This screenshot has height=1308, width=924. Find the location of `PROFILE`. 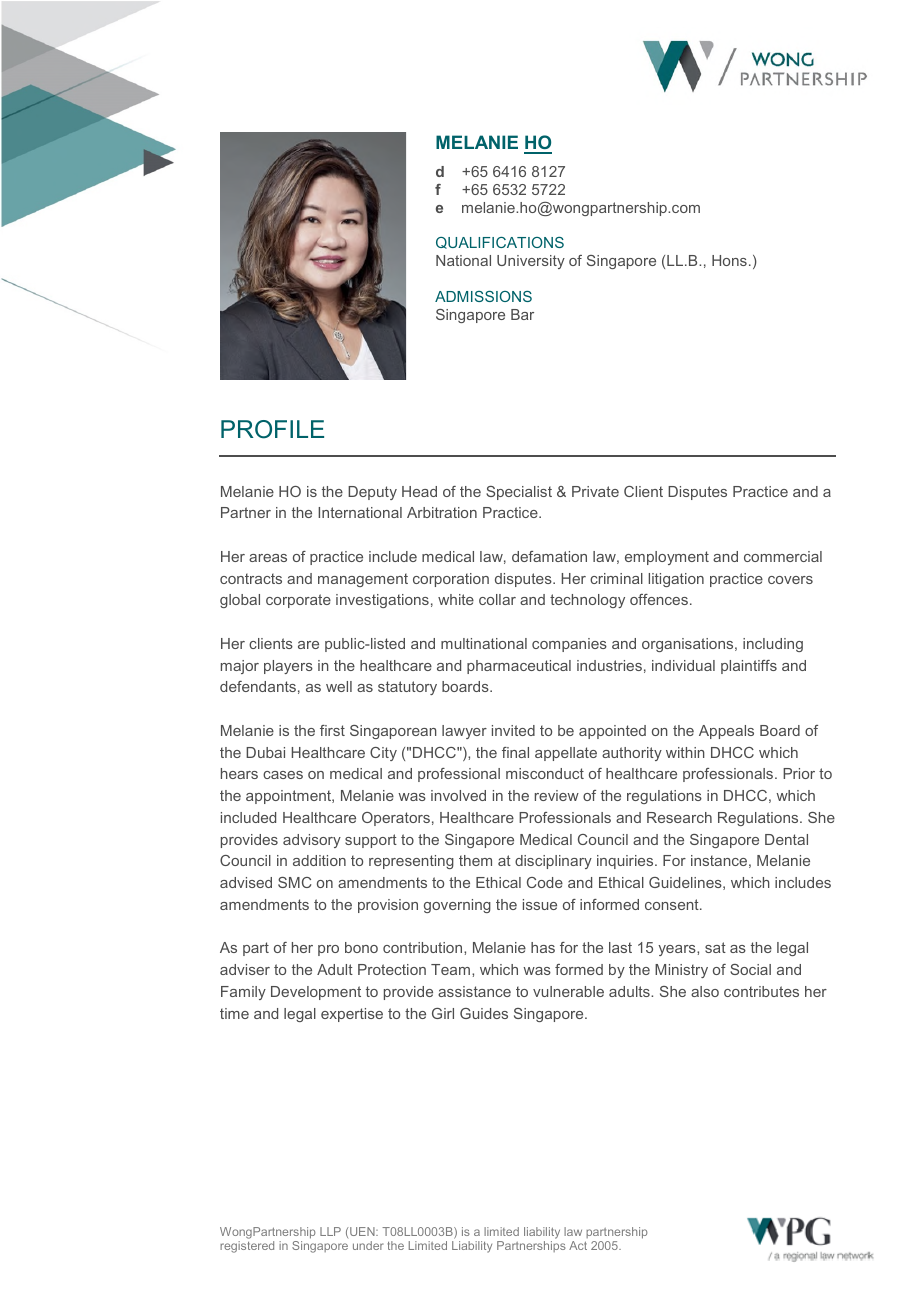

PROFILE is located at coordinates (272, 429).
